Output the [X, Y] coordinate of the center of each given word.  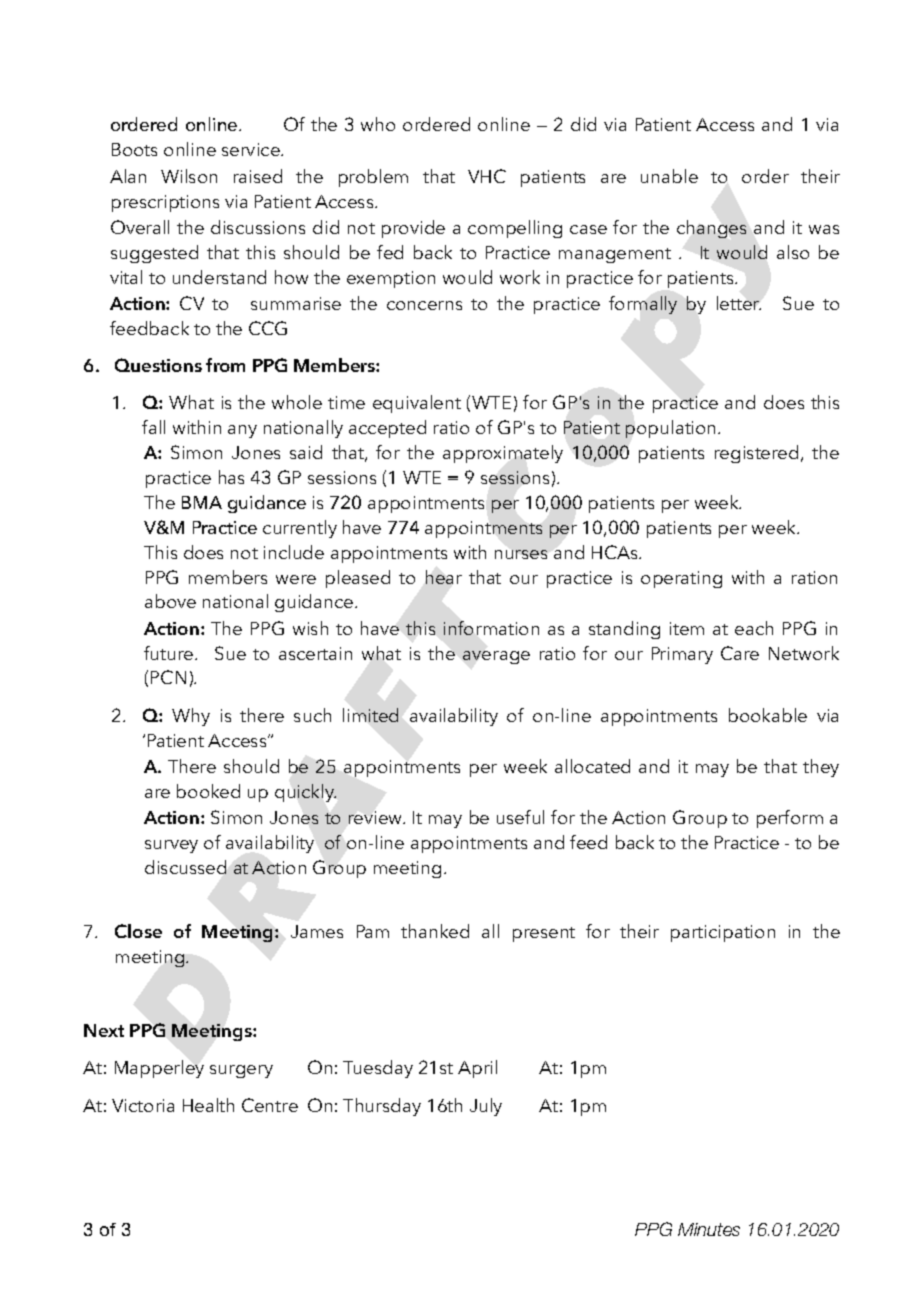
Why [191, 717]
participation [723, 933]
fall [153, 427]
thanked [435, 931]
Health [208, 1105]
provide [413, 229]
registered [756, 454]
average [496, 657]
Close [138, 931]
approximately [503, 454]
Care [740, 653]
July [486, 1107]
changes [711, 229]
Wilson [189, 176]
